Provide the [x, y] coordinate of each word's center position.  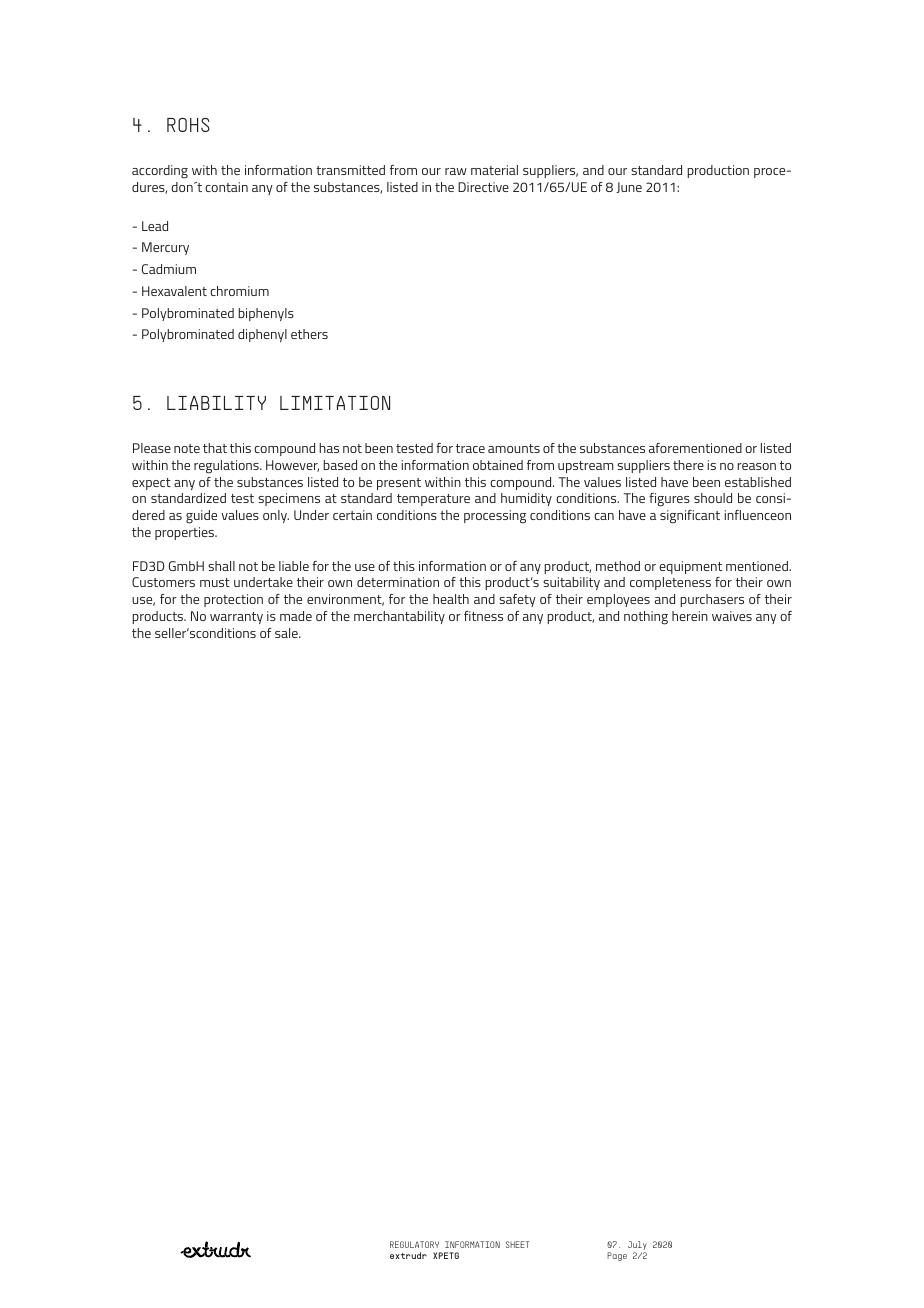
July [637, 1247]
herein [690, 616]
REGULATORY [414, 1244]
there [688, 465]
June [629, 187]
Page [617, 1256]
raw [456, 171]
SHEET [518, 1244]
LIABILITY [216, 403]
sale [287, 633]
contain [226, 187]
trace [470, 448]
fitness [483, 616]
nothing [646, 618]
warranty [236, 618]
